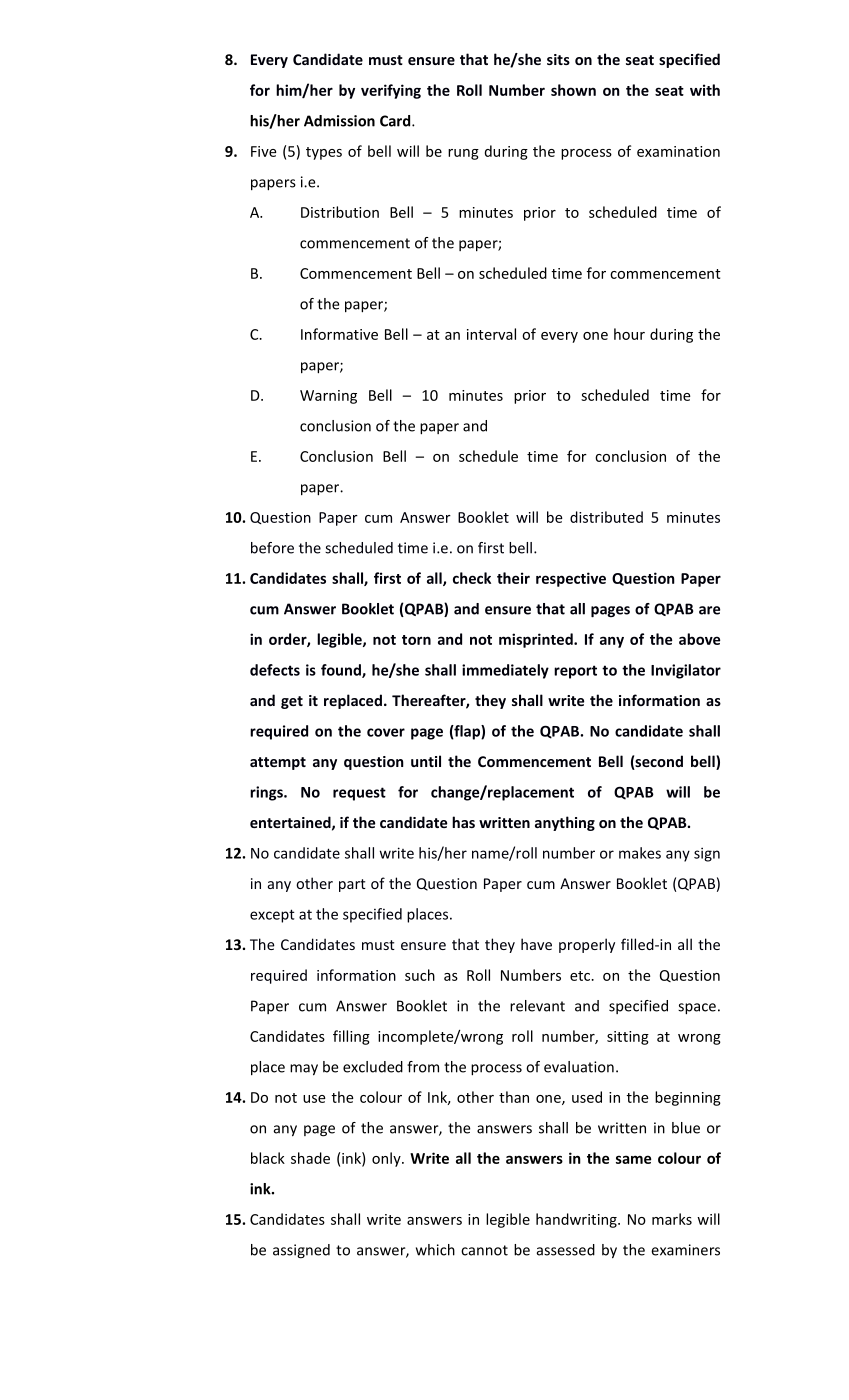  What do you see at coordinates (339, 121) in the screenshot?
I see `Admission` at bounding box center [339, 121].
